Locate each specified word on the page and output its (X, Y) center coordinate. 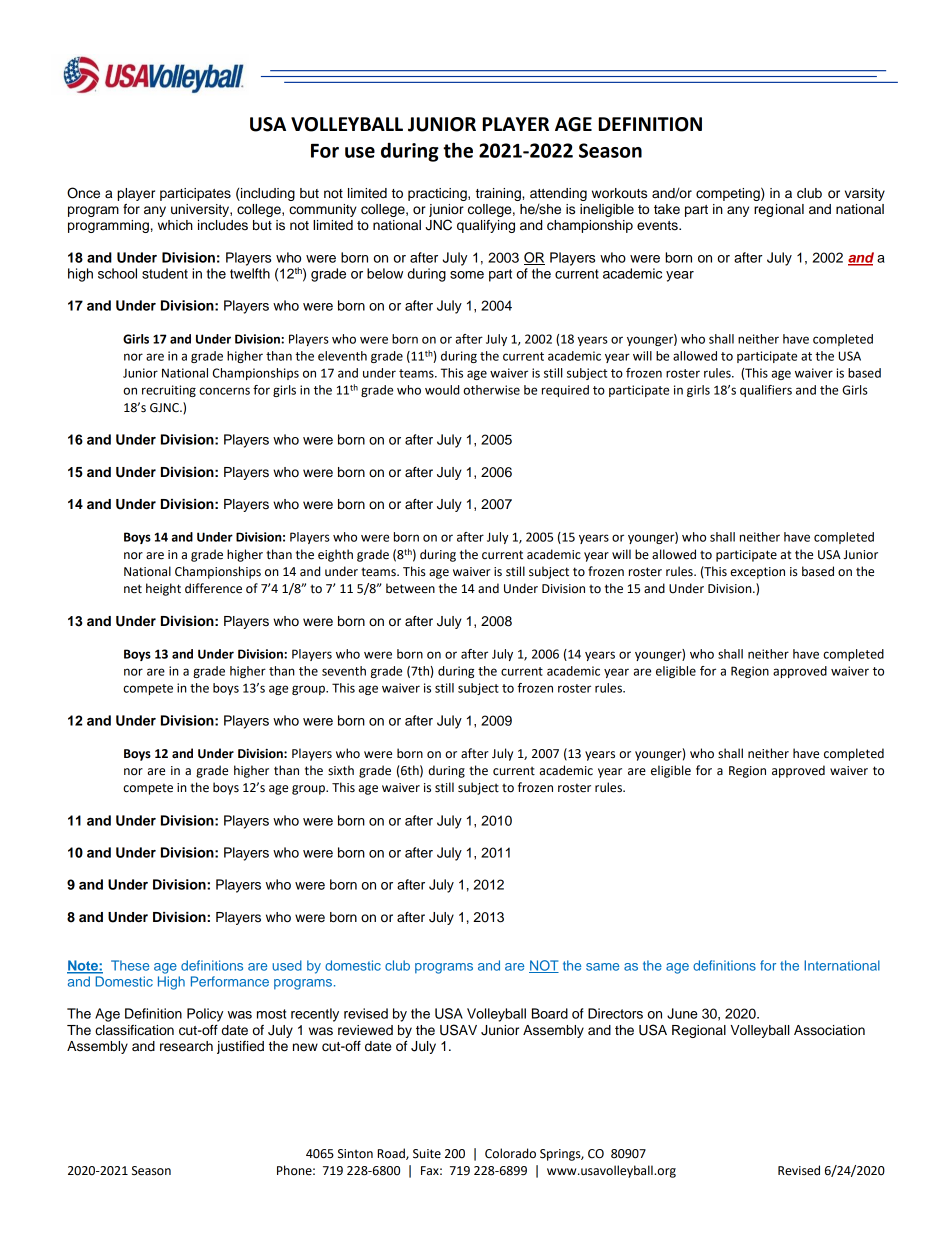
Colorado (510, 1153)
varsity (865, 194)
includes (223, 225)
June (682, 1013)
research (186, 1046)
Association (829, 1030)
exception (757, 573)
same (602, 967)
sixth (341, 770)
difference (213, 588)
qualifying (486, 226)
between (410, 588)
